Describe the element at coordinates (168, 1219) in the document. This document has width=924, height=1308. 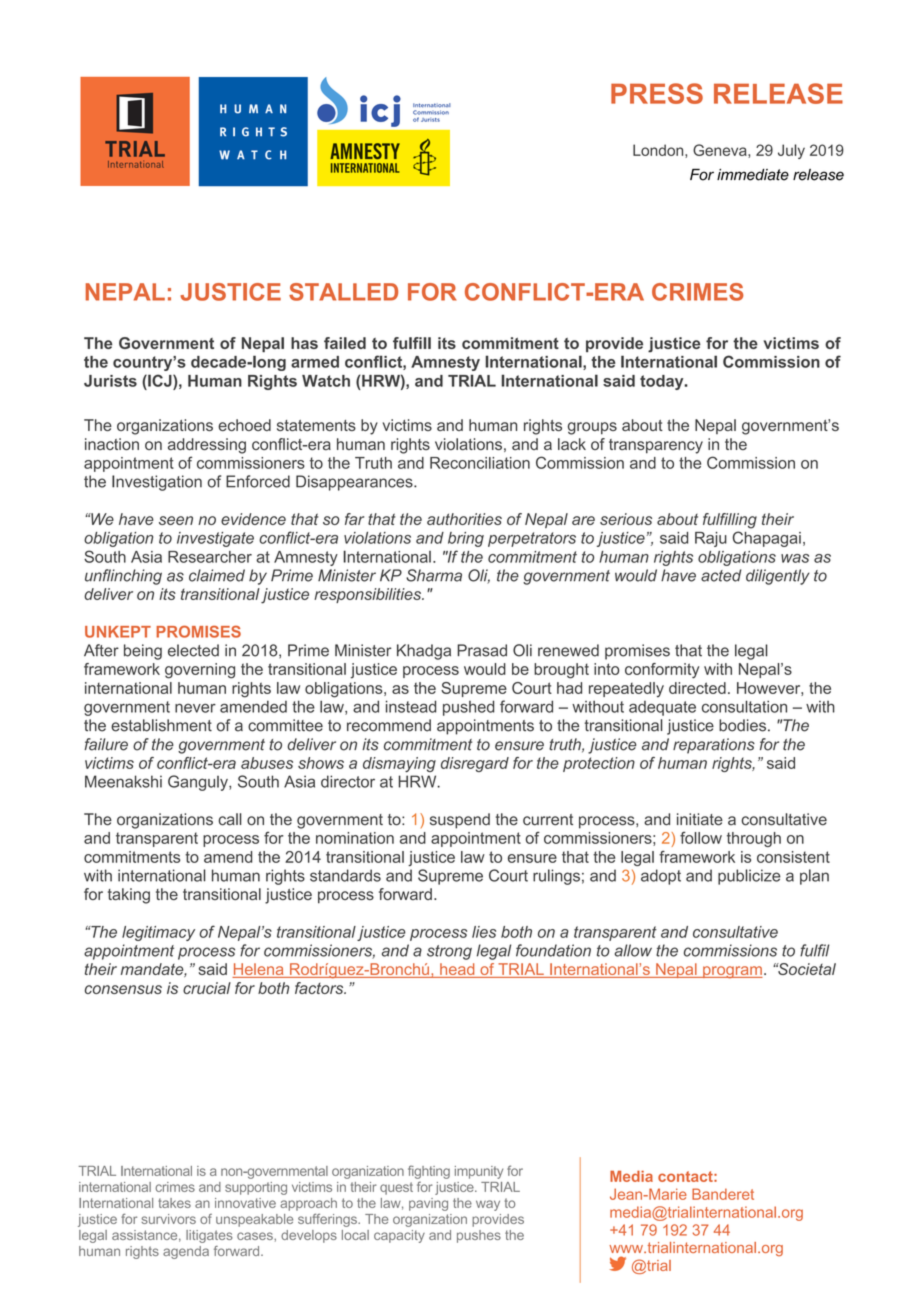
I see `survivors` at that location.
